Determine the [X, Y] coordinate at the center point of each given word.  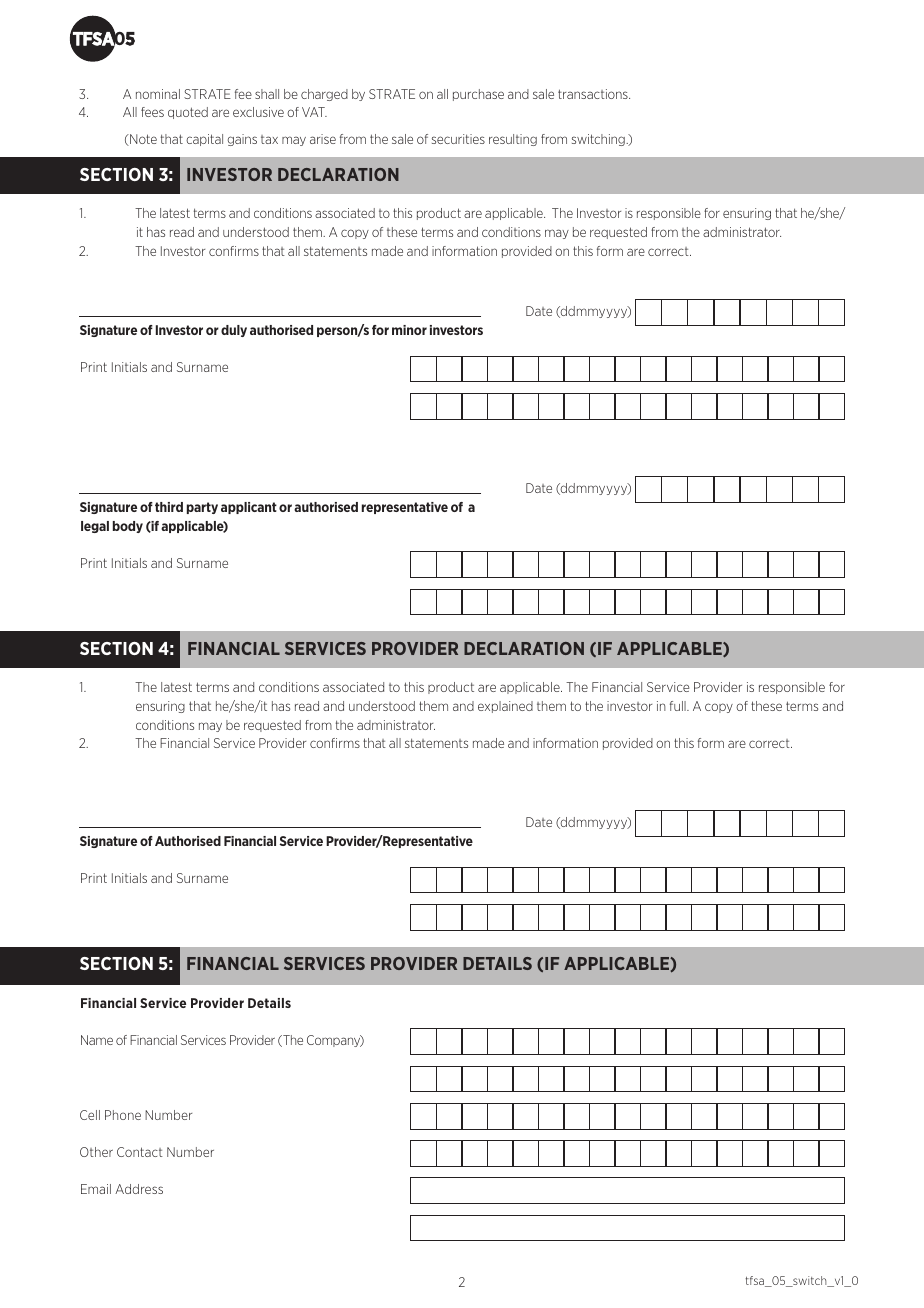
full [679, 706]
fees [152, 112]
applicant [249, 508]
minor [409, 330]
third [169, 507]
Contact [140, 1152]
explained [505, 707]
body [128, 527]
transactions [594, 94]
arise [323, 139]
